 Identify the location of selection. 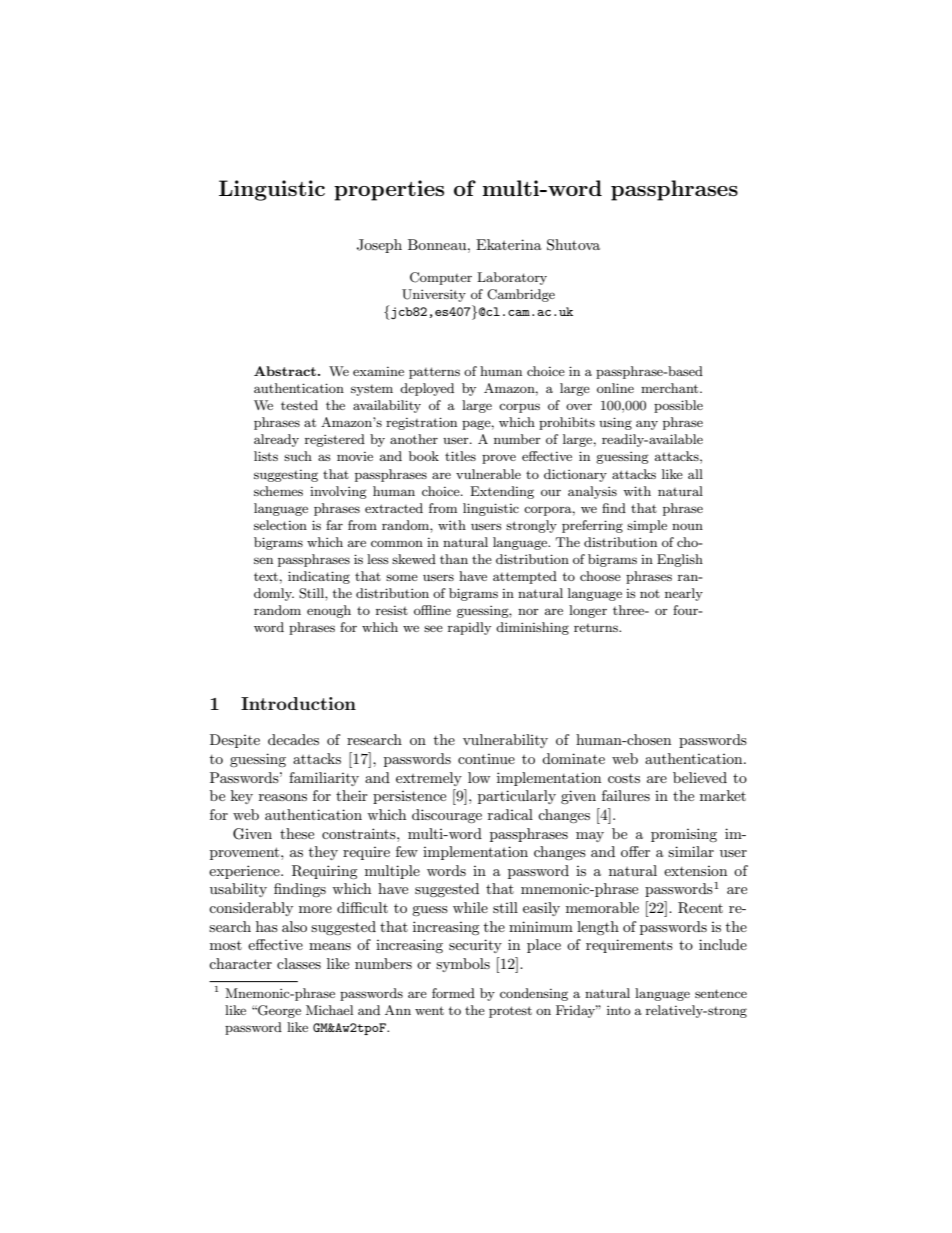
(280, 525).
